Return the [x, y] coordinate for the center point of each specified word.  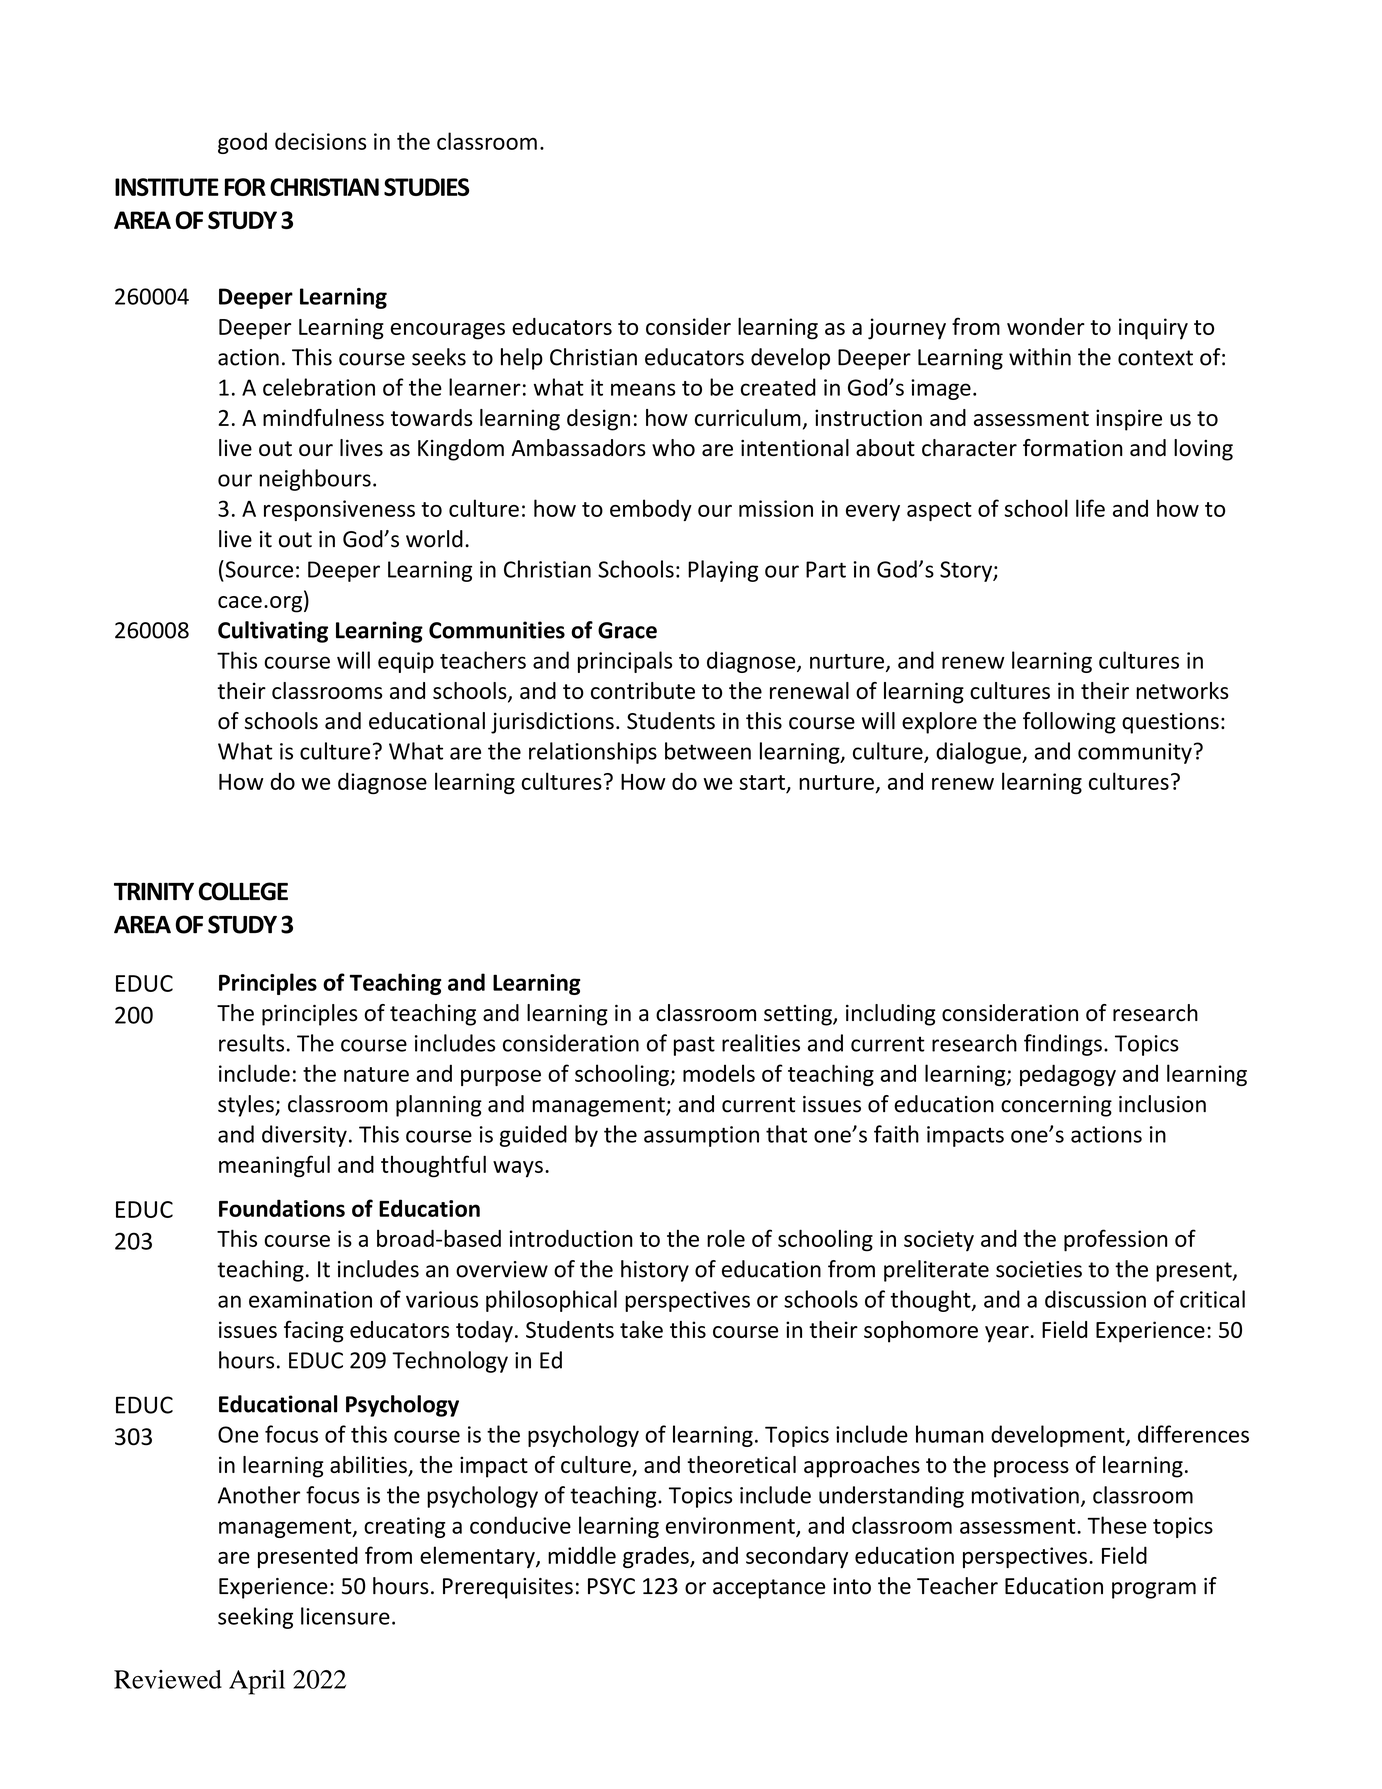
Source [258, 569]
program [1154, 1590]
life [1090, 508]
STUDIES [426, 187]
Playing [723, 571]
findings [1063, 1045]
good [242, 143]
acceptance [769, 1589]
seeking [255, 1618]
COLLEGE [243, 891]
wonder [1046, 326]
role [726, 1238]
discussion [1095, 1299]
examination [310, 1299]
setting [799, 1015]
